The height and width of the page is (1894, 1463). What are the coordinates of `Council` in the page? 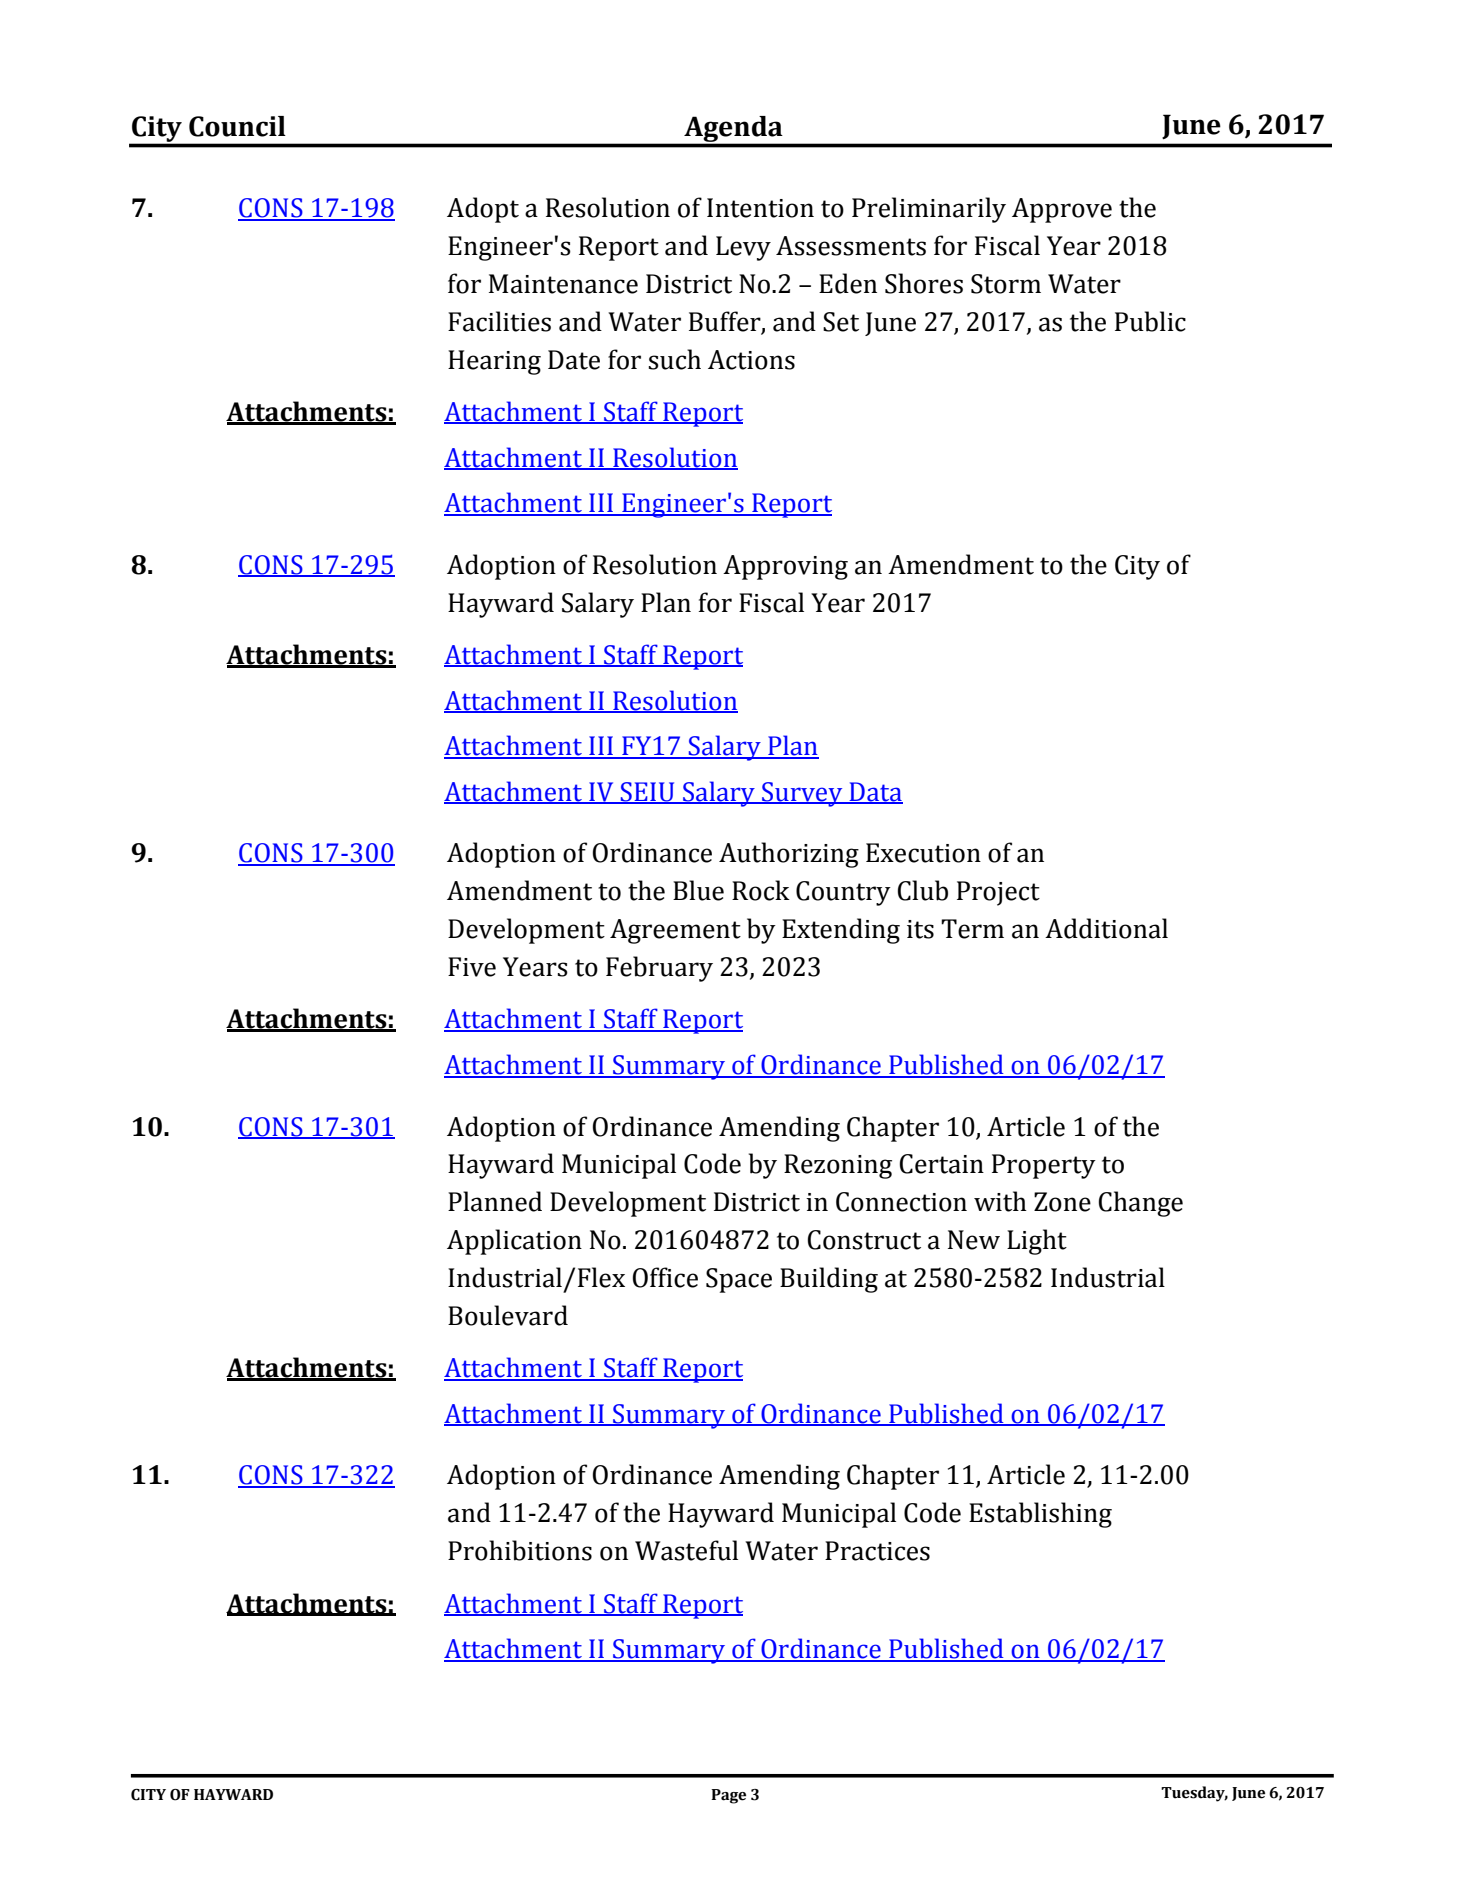 It's located at (237, 126).
